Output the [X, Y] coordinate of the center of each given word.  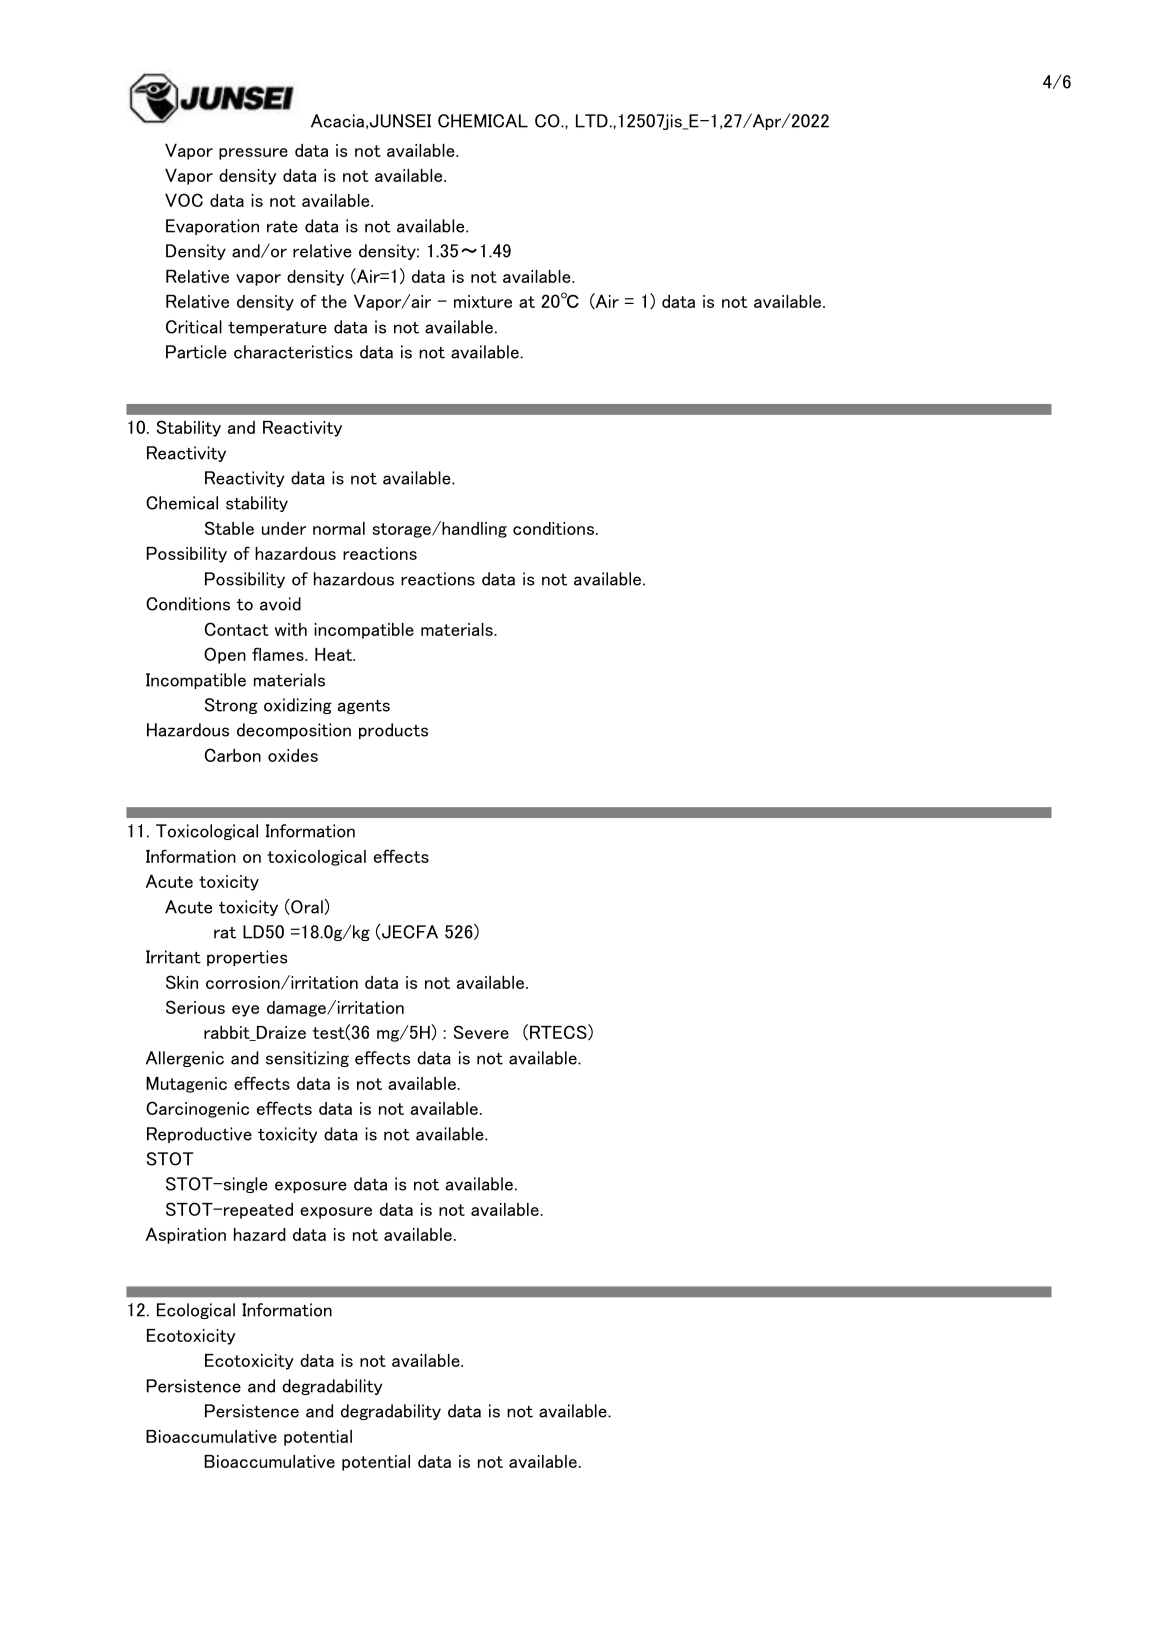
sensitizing [307, 1059]
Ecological [196, 1311]
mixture [483, 301]
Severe [481, 1032]
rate [282, 227]
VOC [184, 200]
